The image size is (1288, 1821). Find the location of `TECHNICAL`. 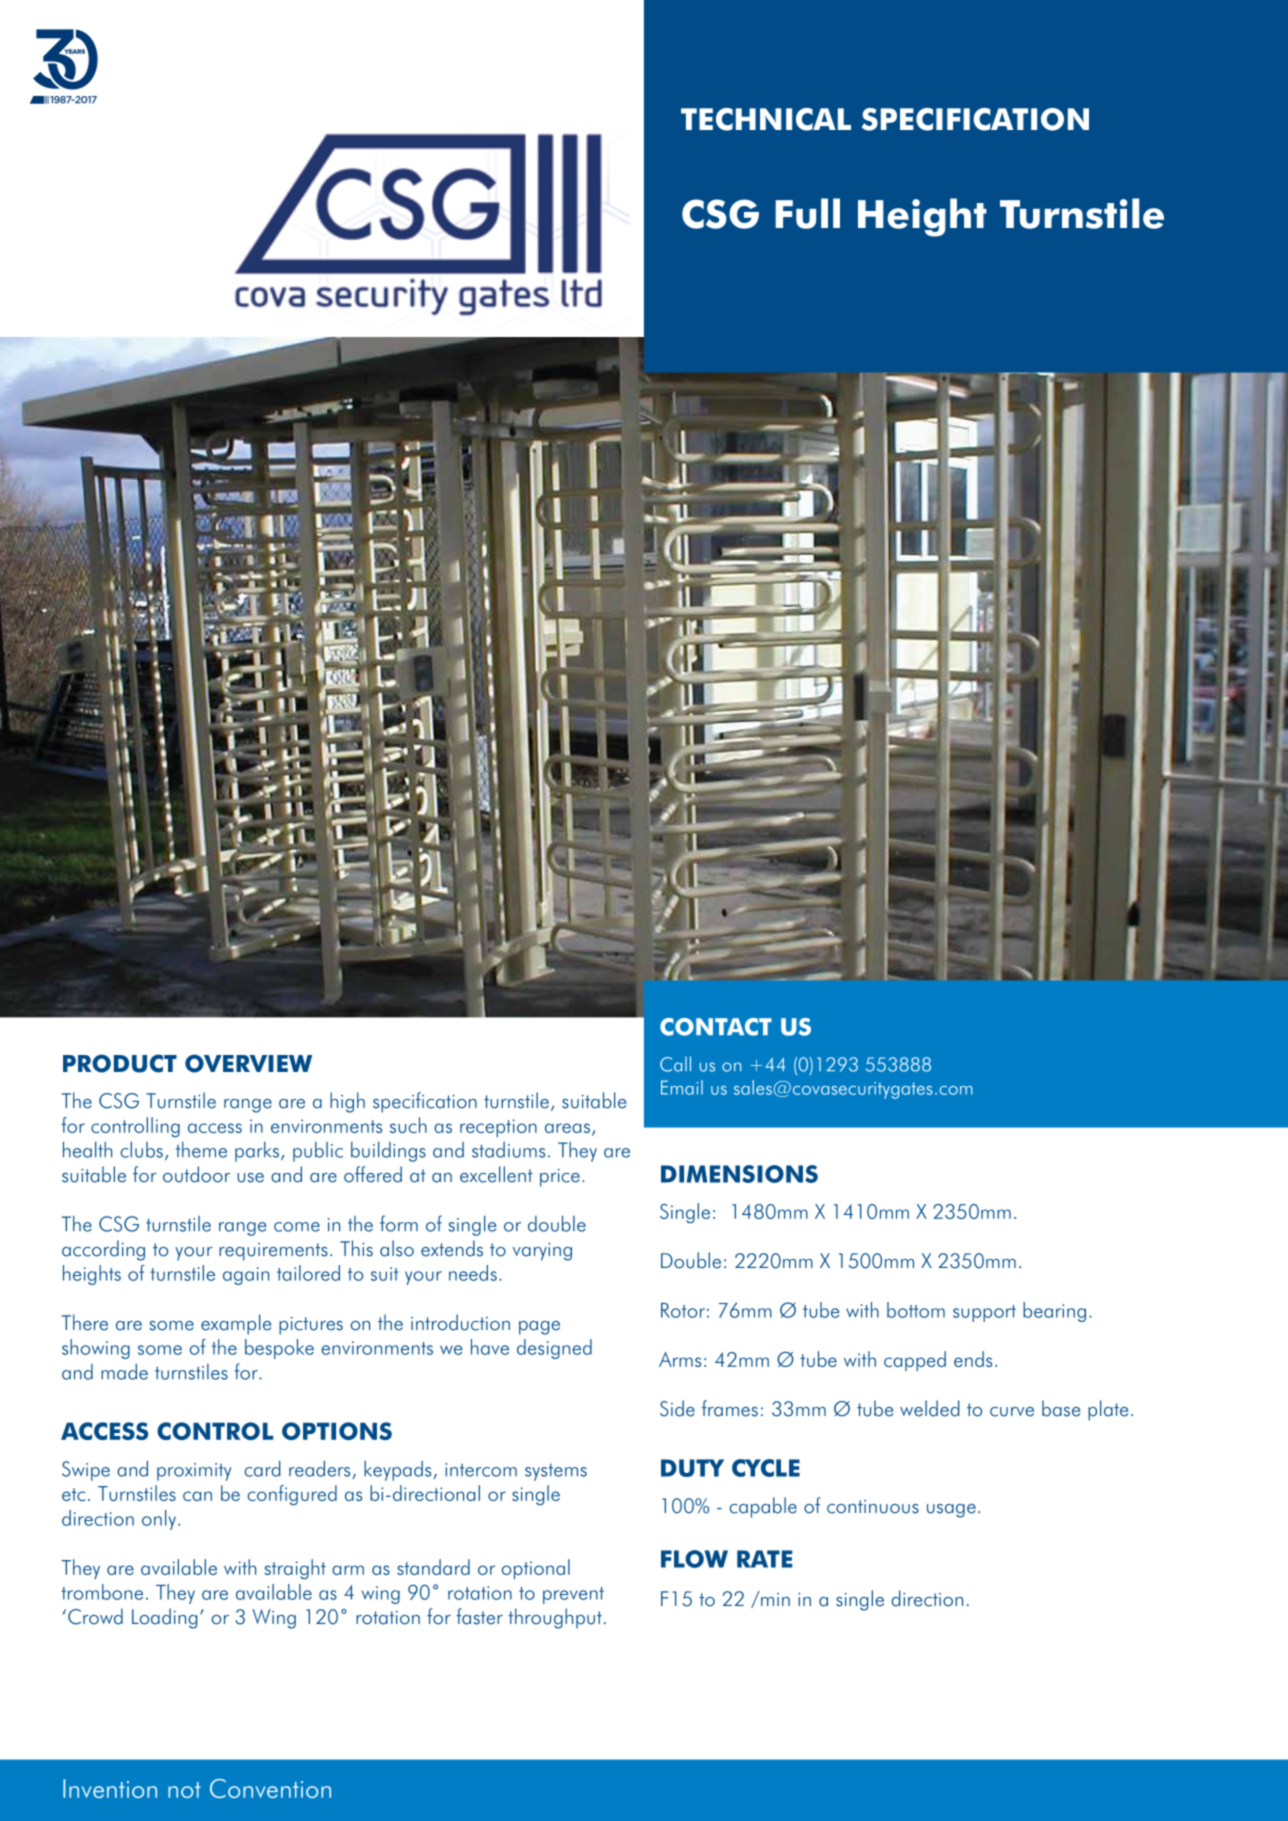

TECHNICAL is located at coordinates (766, 119).
